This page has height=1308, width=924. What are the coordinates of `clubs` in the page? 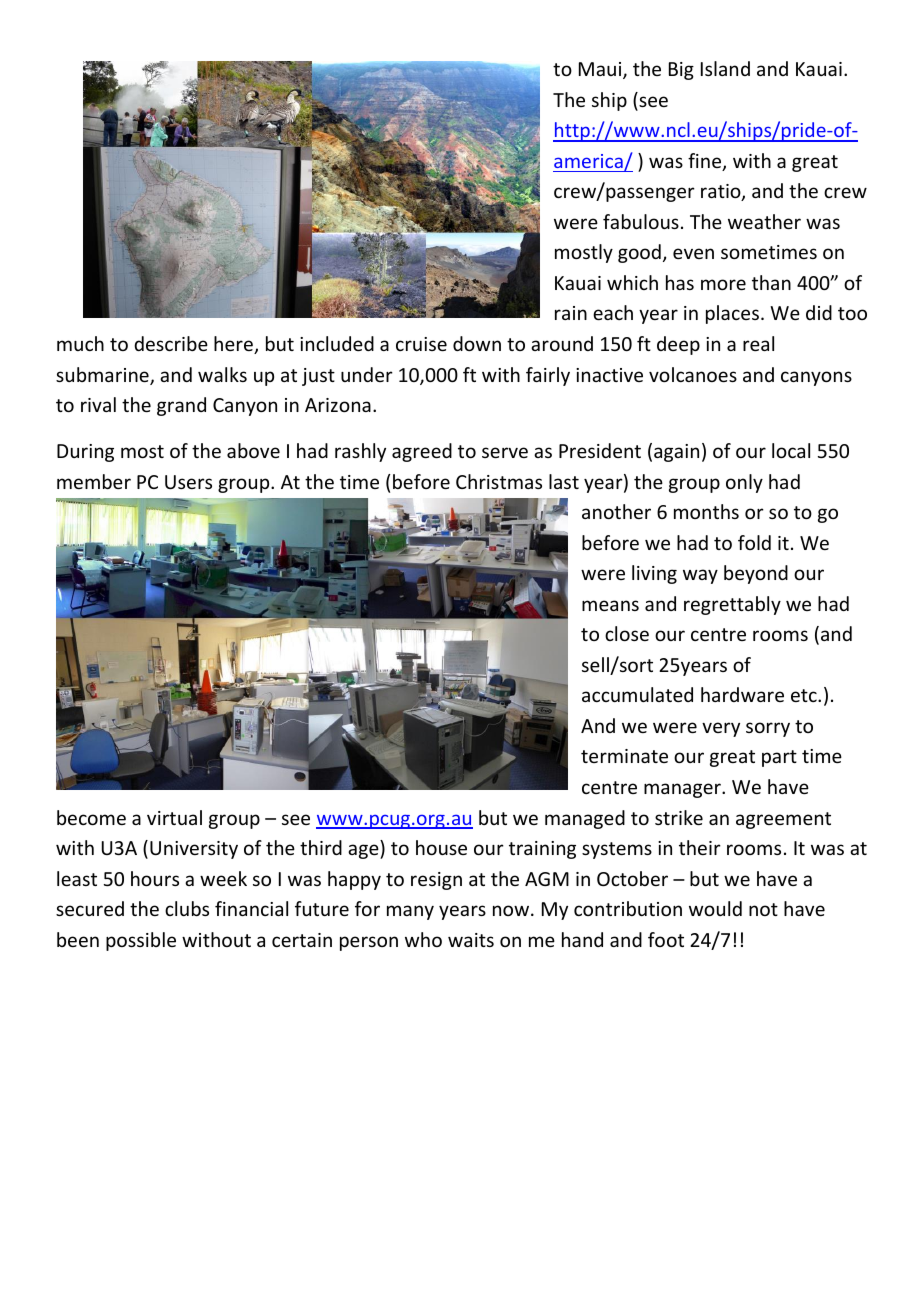 It's located at (187, 908).
